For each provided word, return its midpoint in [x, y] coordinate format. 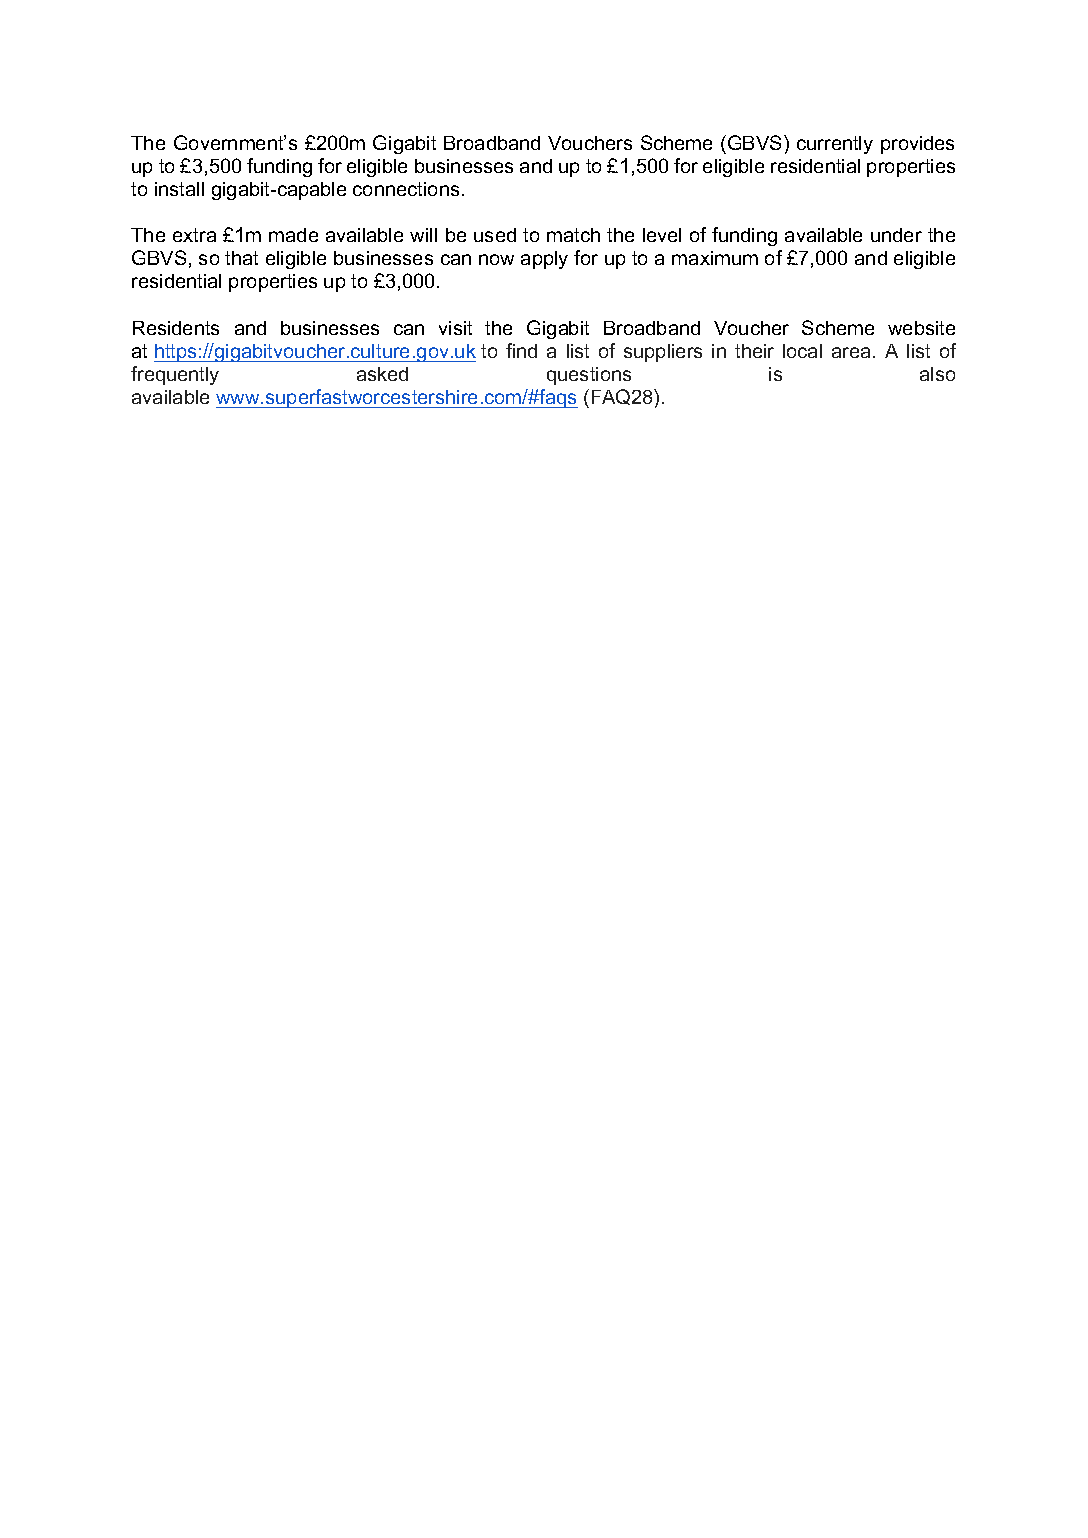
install [179, 189]
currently [835, 145]
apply [544, 260]
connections [406, 189]
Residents [176, 328]
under [896, 235]
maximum [715, 258]
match [573, 235]
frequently [175, 375]
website [921, 328]
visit [455, 328]
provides [917, 145]
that [241, 258]
